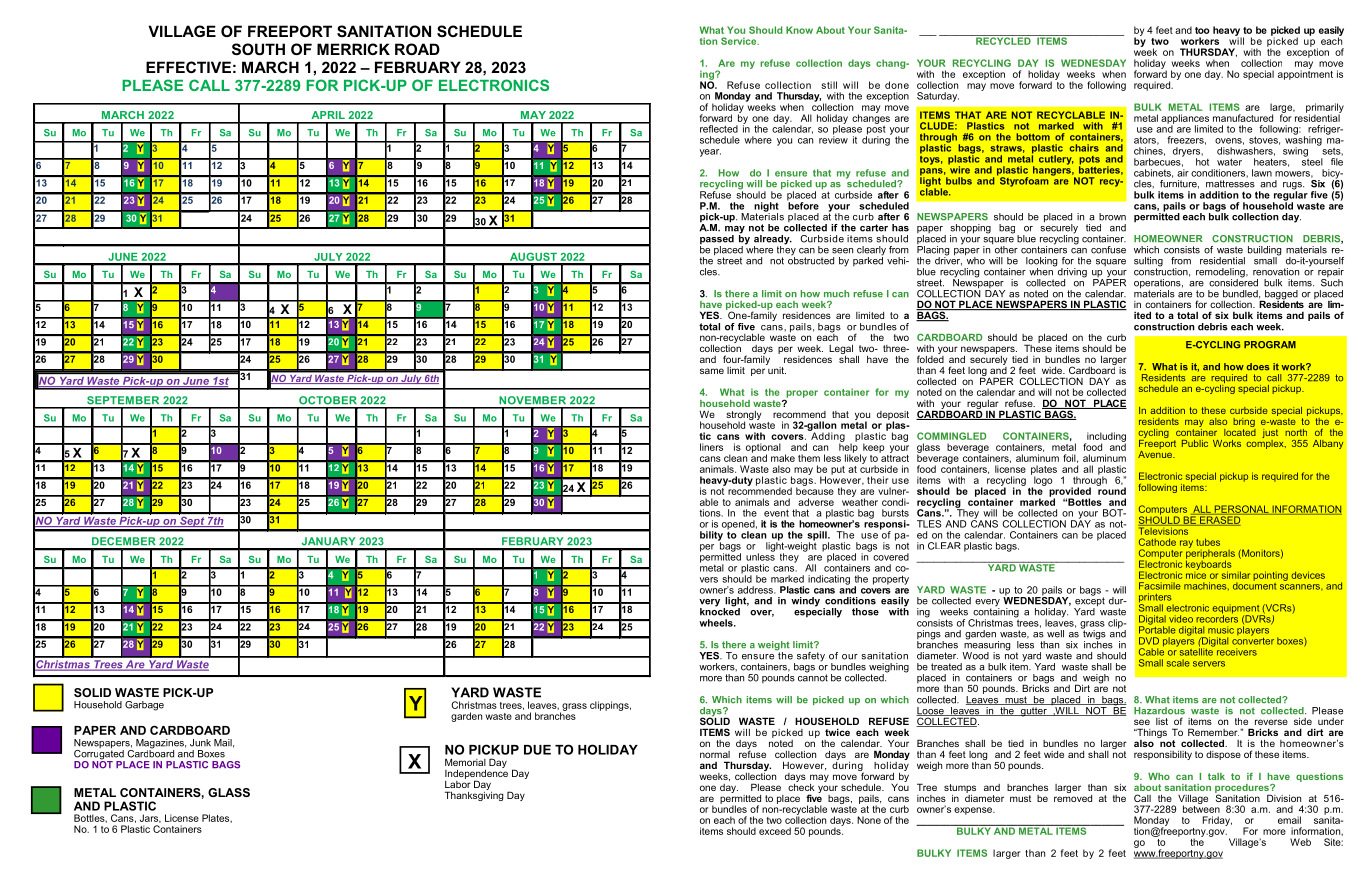  I want to click on Junk, so click(200, 743).
